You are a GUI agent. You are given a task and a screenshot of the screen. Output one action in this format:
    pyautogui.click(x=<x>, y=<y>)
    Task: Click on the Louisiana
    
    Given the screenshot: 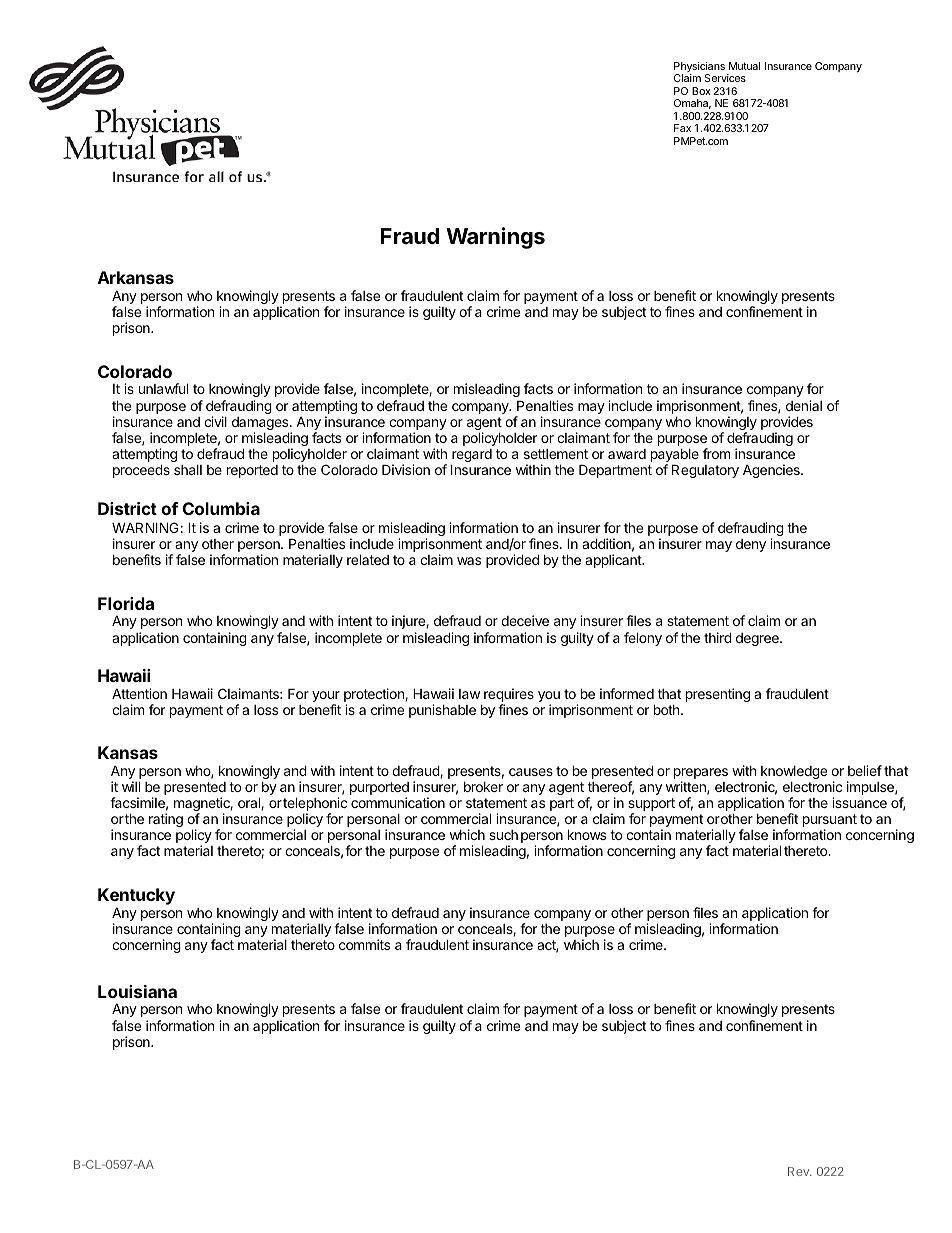 What is the action you would take?
    pyautogui.click(x=137, y=991)
